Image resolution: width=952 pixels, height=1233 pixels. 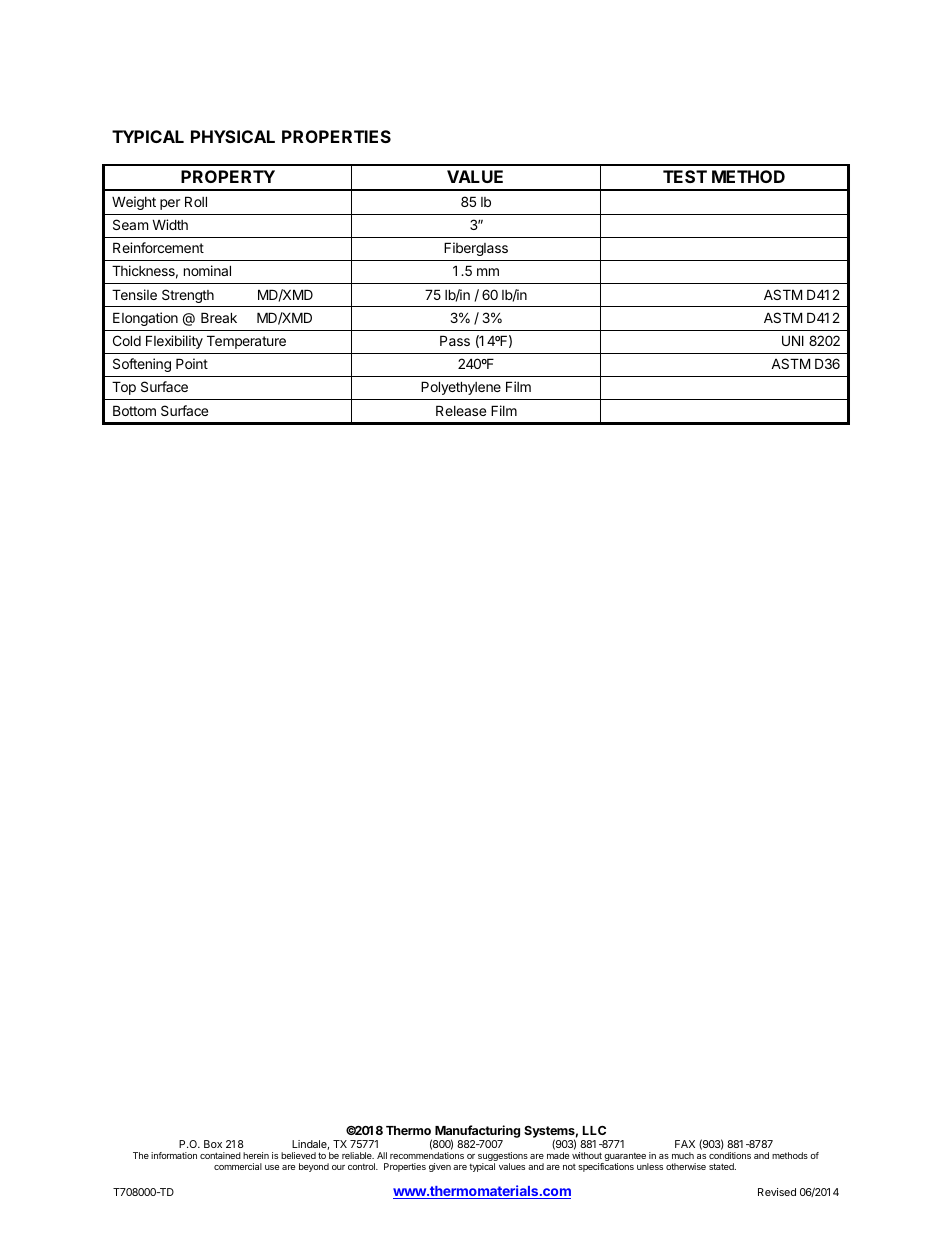 I want to click on LLC, so click(x=594, y=1130).
